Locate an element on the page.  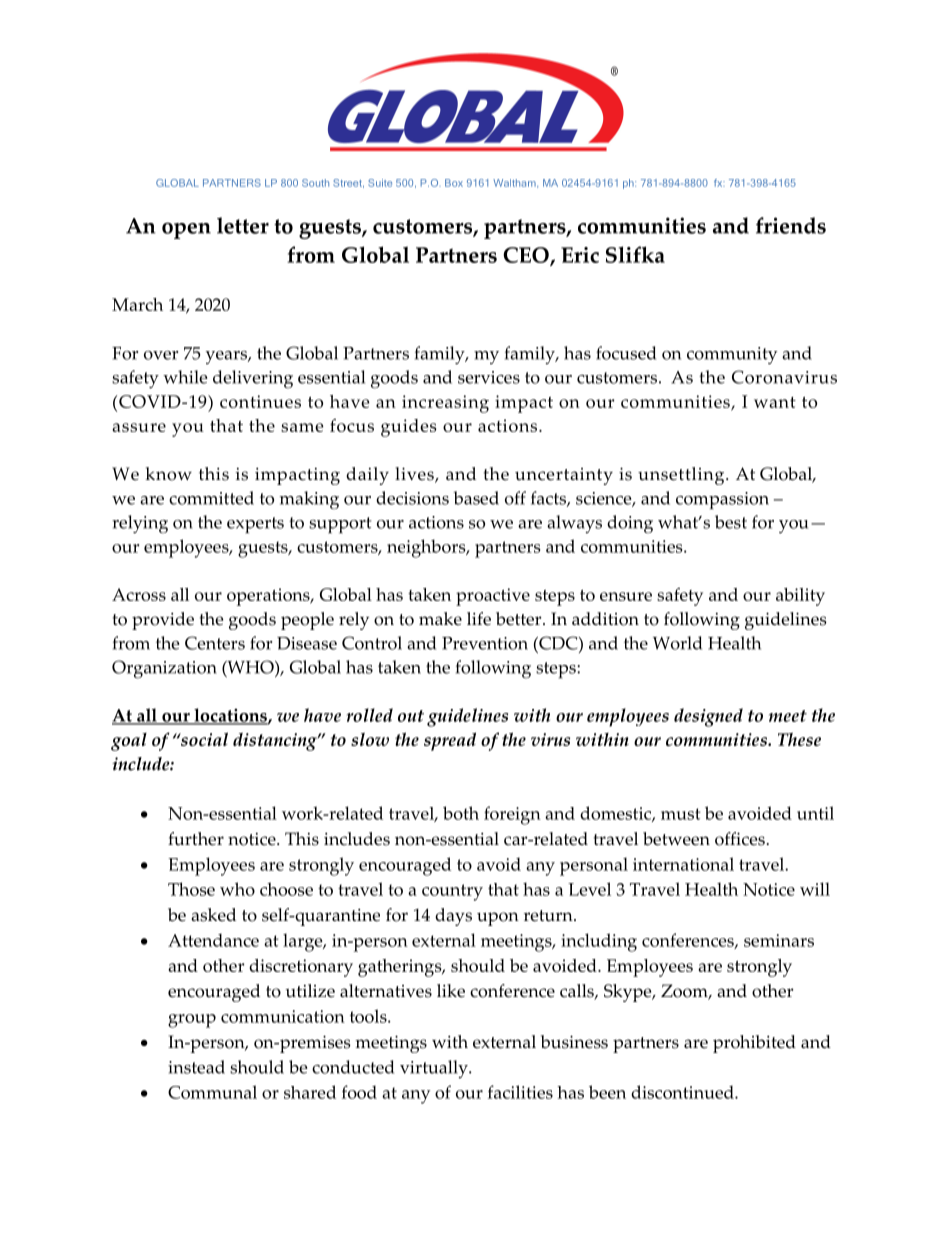
Prevention is located at coordinates (485, 643).
